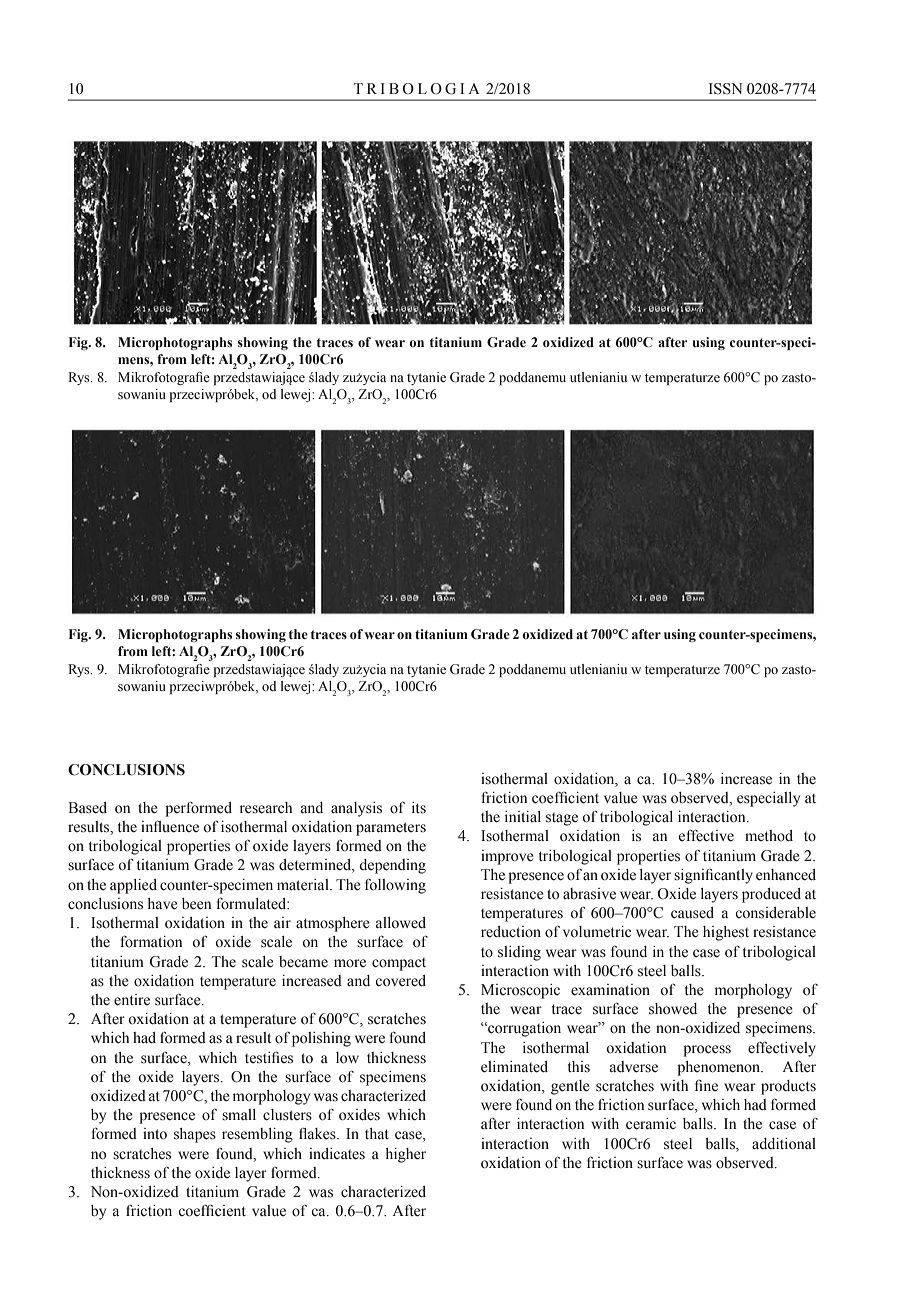  I want to click on Based, so click(87, 808).
